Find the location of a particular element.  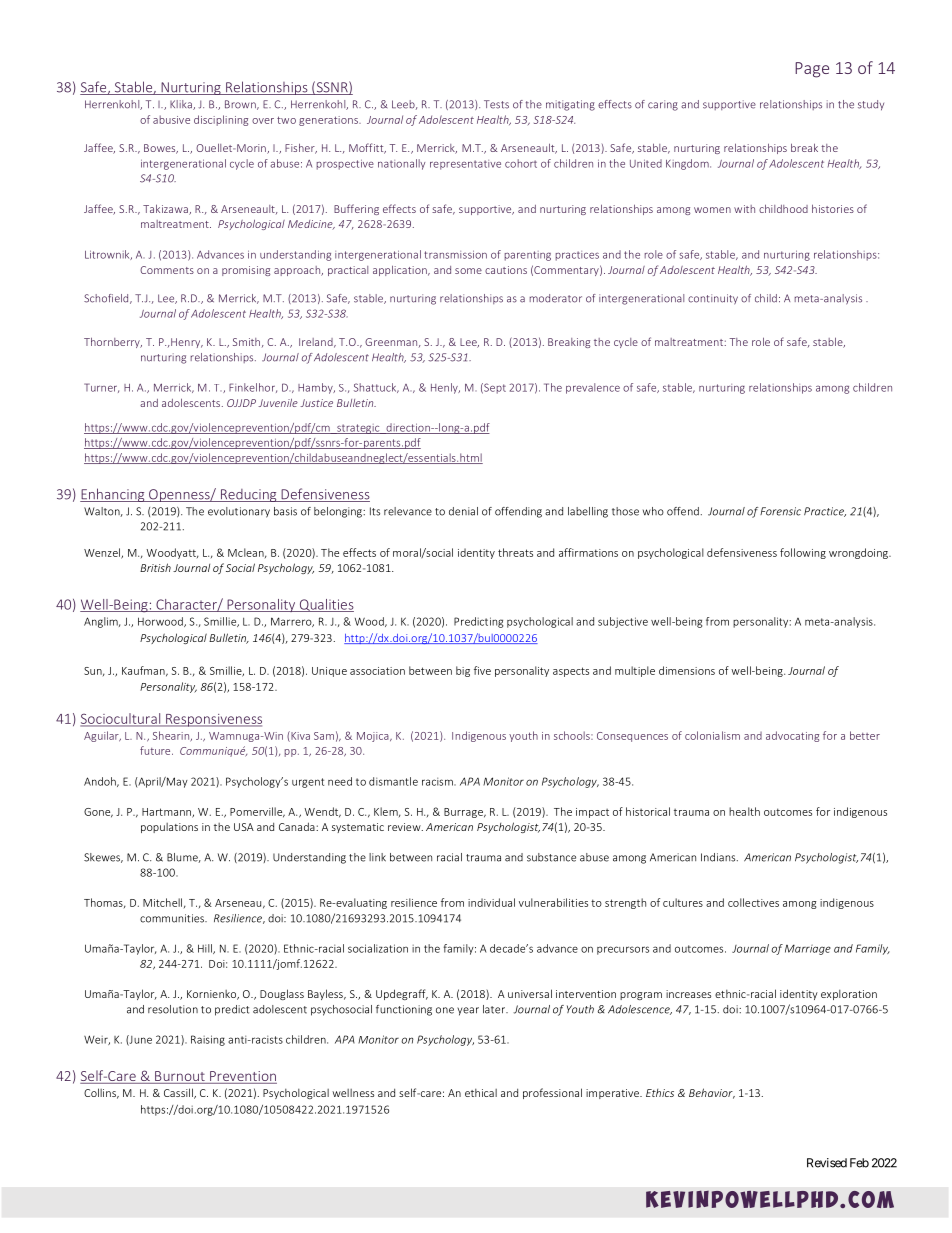

dismantle is located at coordinates (393, 781).
